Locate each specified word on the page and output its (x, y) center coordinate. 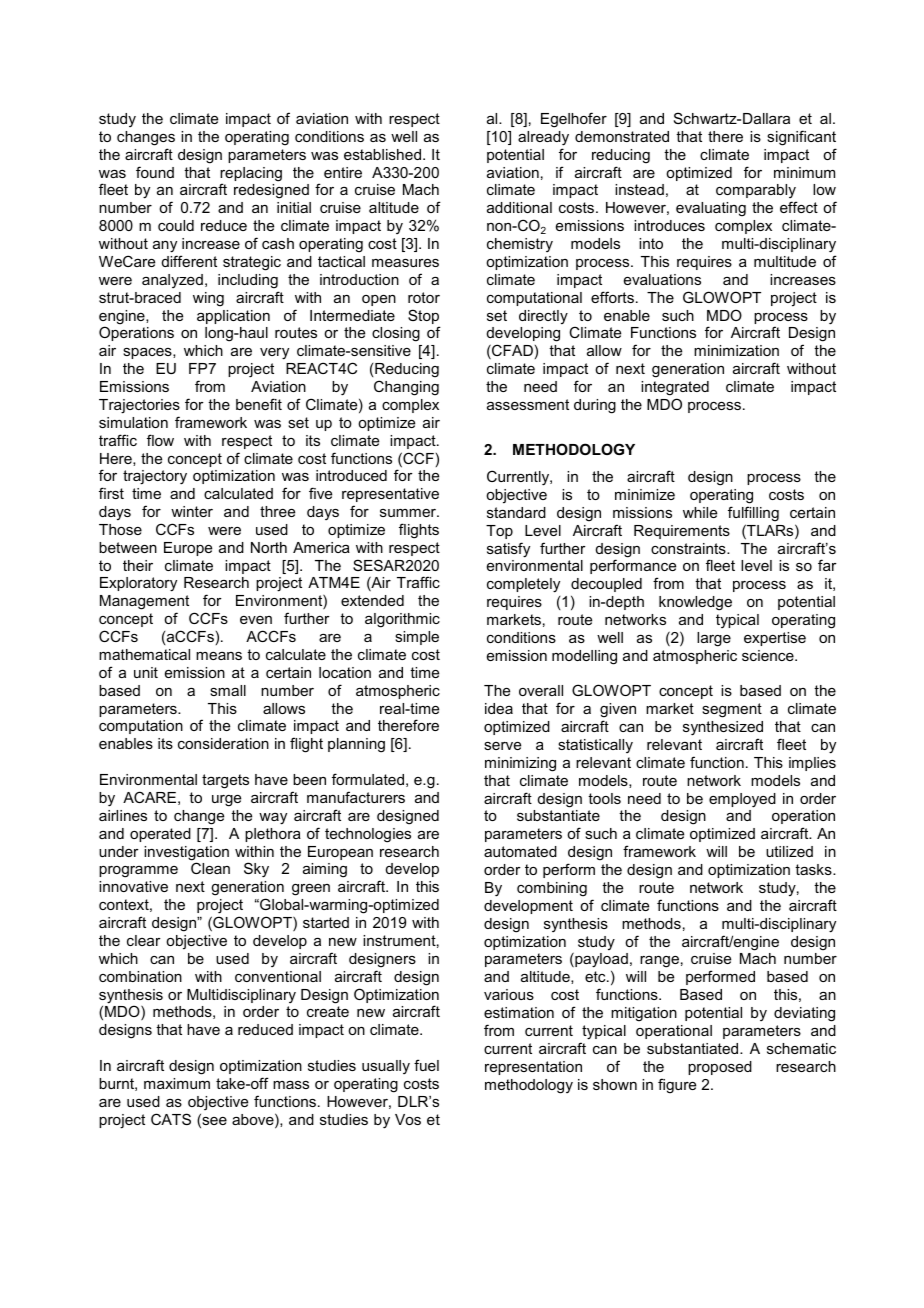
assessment (528, 404)
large (714, 639)
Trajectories (139, 406)
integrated (675, 388)
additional (519, 207)
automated (520, 851)
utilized (789, 851)
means (219, 656)
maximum (177, 1083)
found (155, 172)
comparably (756, 193)
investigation (186, 854)
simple (417, 638)
